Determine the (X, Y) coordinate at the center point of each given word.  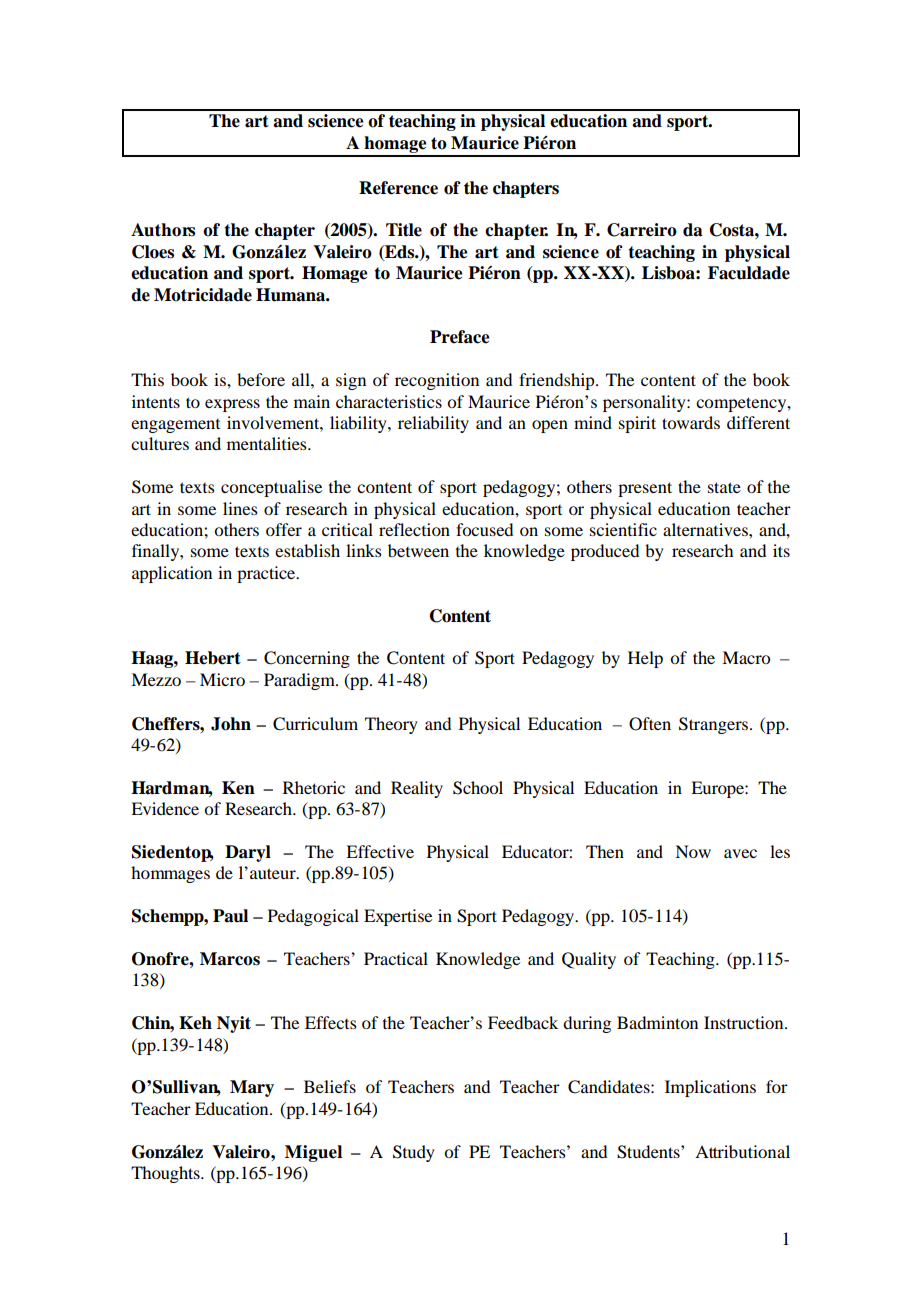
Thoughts (166, 1174)
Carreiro (642, 230)
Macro (746, 657)
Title (404, 230)
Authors (163, 230)
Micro (222, 679)
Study (414, 1153)
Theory (391, 725)
